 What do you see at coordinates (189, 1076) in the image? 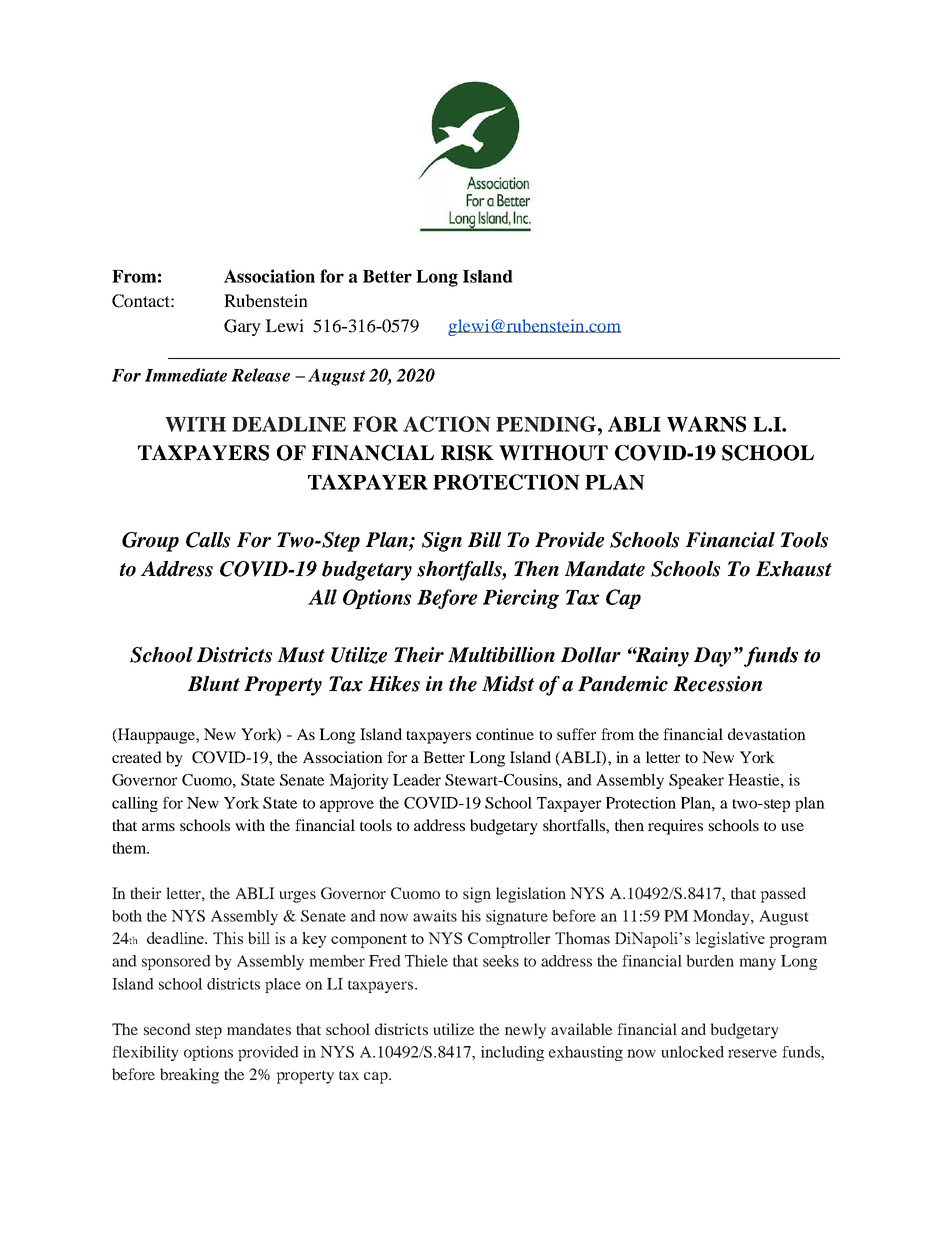
I see `breaking` at bounding box center [189, 1076].
